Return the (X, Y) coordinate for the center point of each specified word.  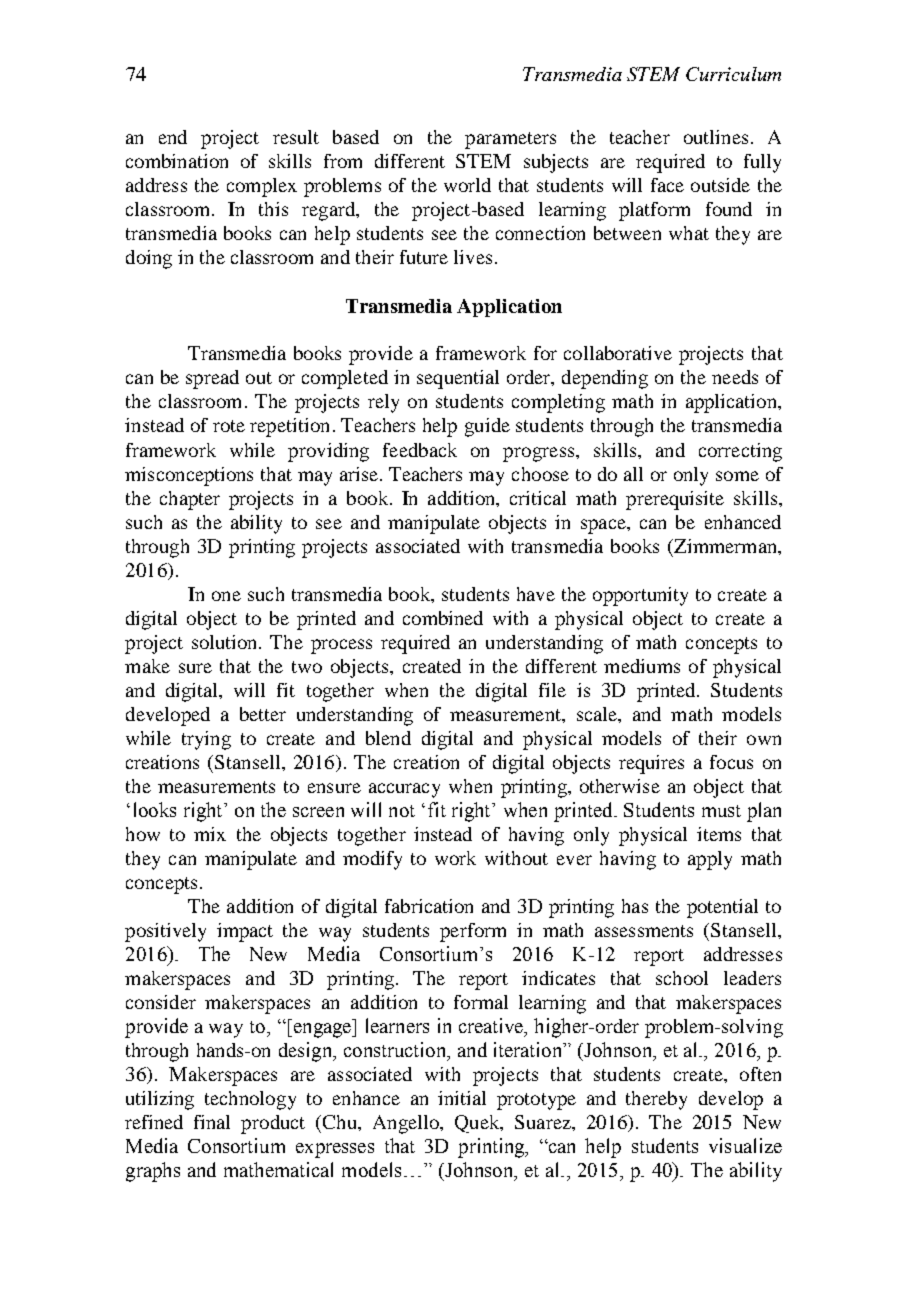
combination (177, 161)
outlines (716, 137)
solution (226, 642)
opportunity (640, 596)
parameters (510, 140)
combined (443, 618)
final (212, 1122)
